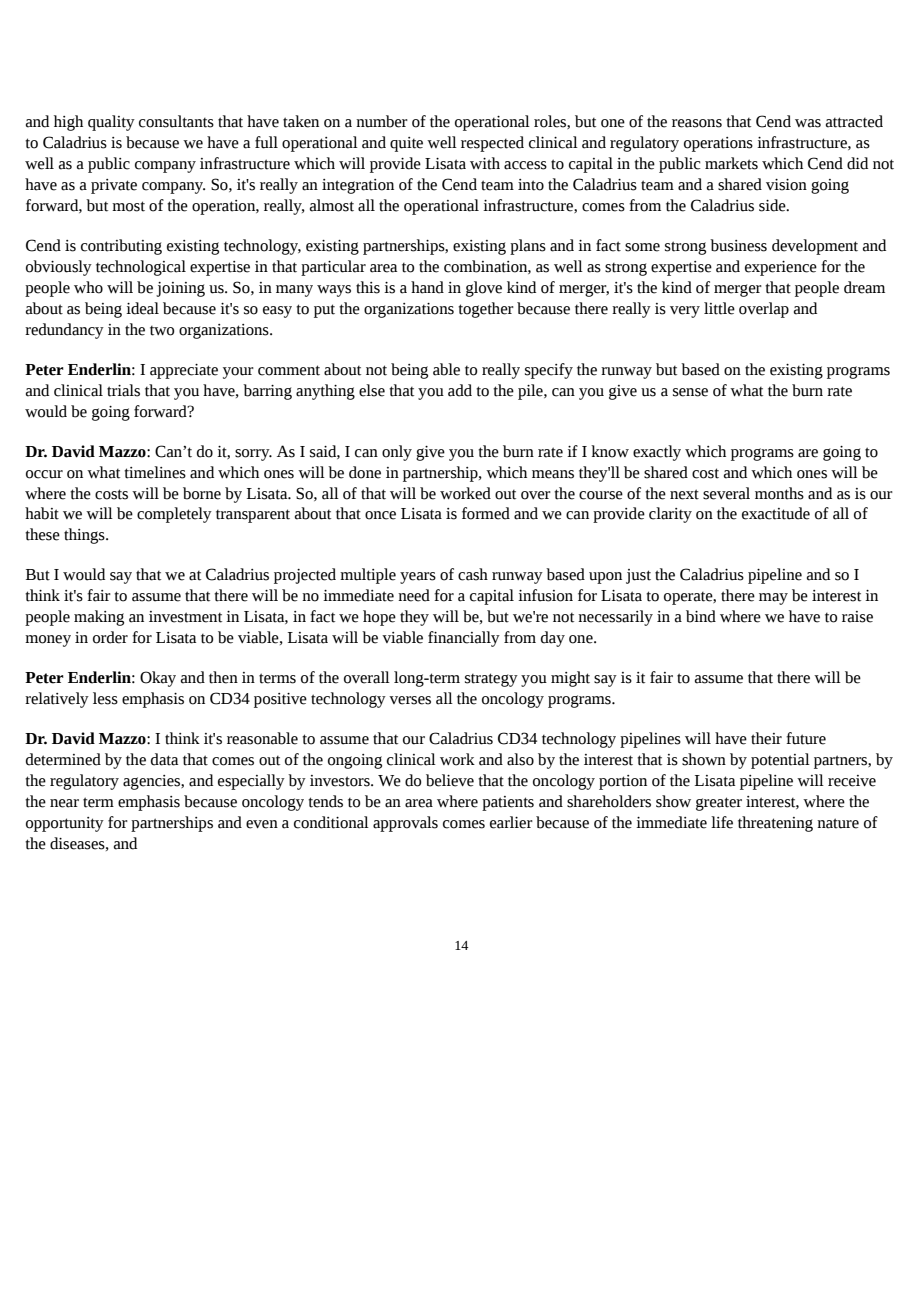 The width and height of the screenshot is (924, 1308). What do you see at coordinates (701, 616) in the screenshot?
I see `bind` at bounding box center [701, 616].
